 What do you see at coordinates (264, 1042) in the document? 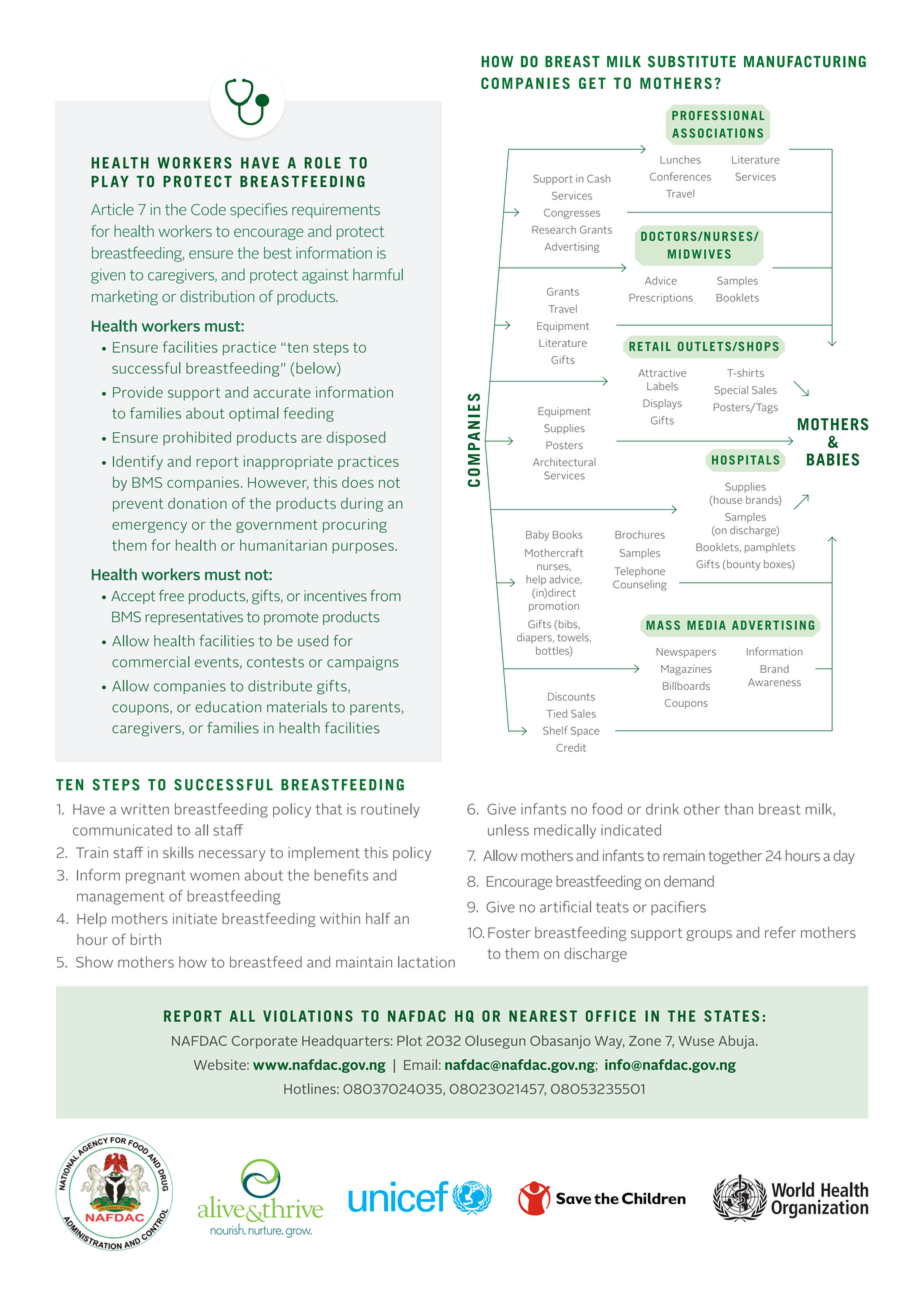
I see `Corporate` at bounding box center [264, 1042].
